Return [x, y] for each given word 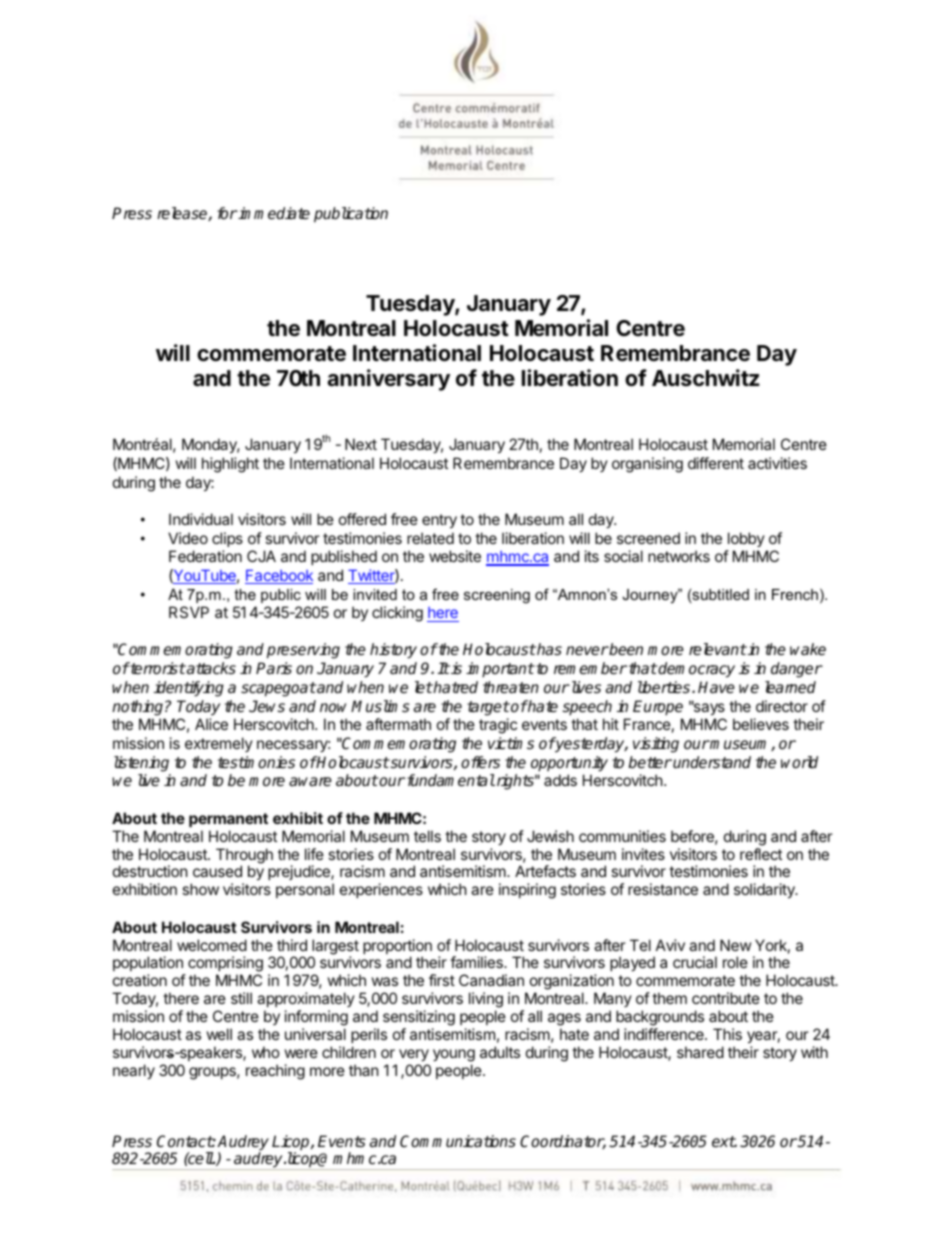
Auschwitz [706, 377]
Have [716, 687]
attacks [210, 668]
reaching [275, 1072]
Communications [458, 1141]
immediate [273, 213]
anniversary [388, 380]
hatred [455, 687]
